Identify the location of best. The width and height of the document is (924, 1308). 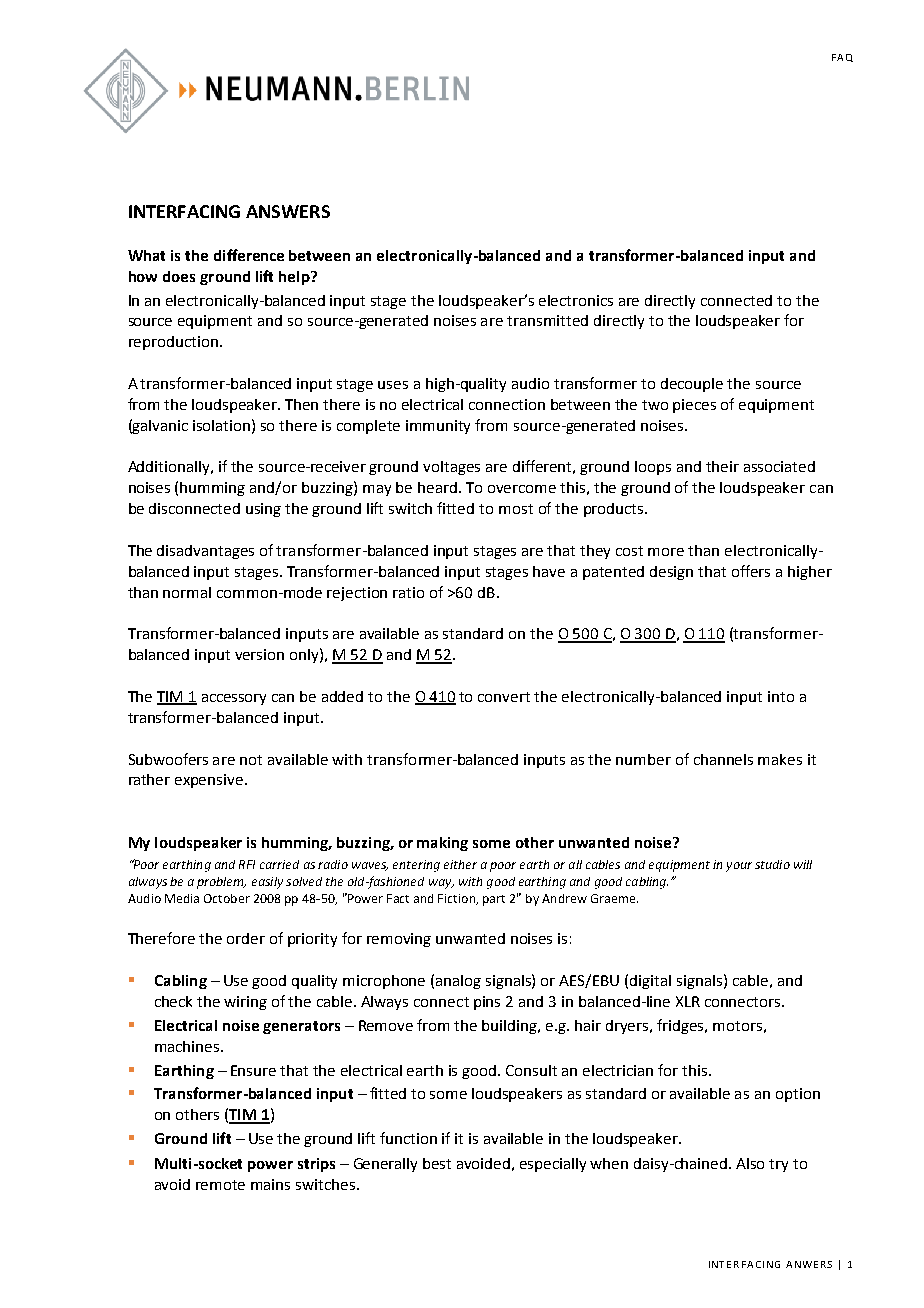
(437, 1163).
